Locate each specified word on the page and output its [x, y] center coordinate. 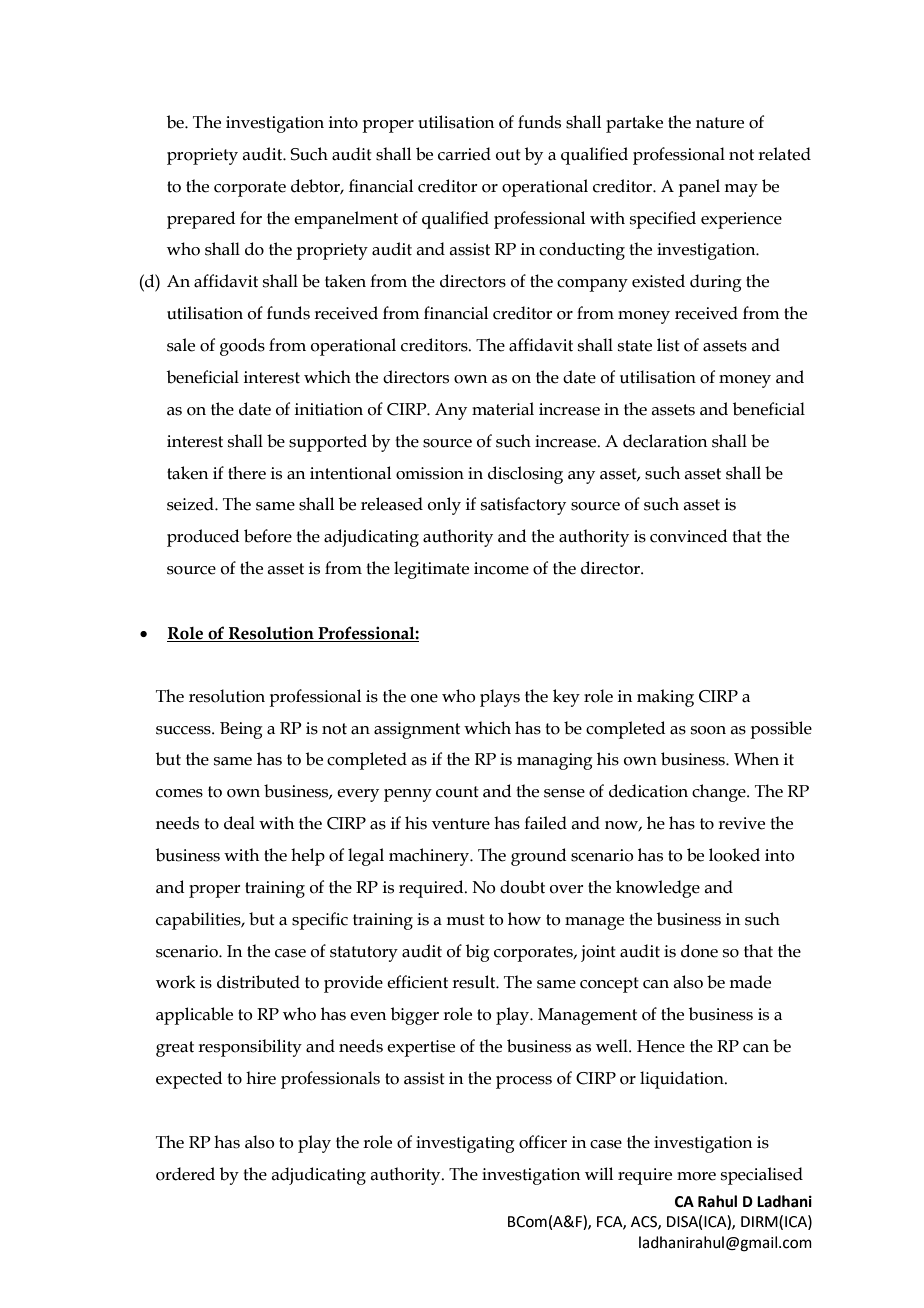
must [465, 920]
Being [241, 730]
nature [720, 123]
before [268, 536]
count [457, 792]
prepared [201, 220]
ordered [185, 1174]
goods [242, 347]
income [501, 568]
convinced [688, 536]
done [699, 951]
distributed [258, 982]
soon [708, 730]
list [668, 345]
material [503, 409]
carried [464, 154]
